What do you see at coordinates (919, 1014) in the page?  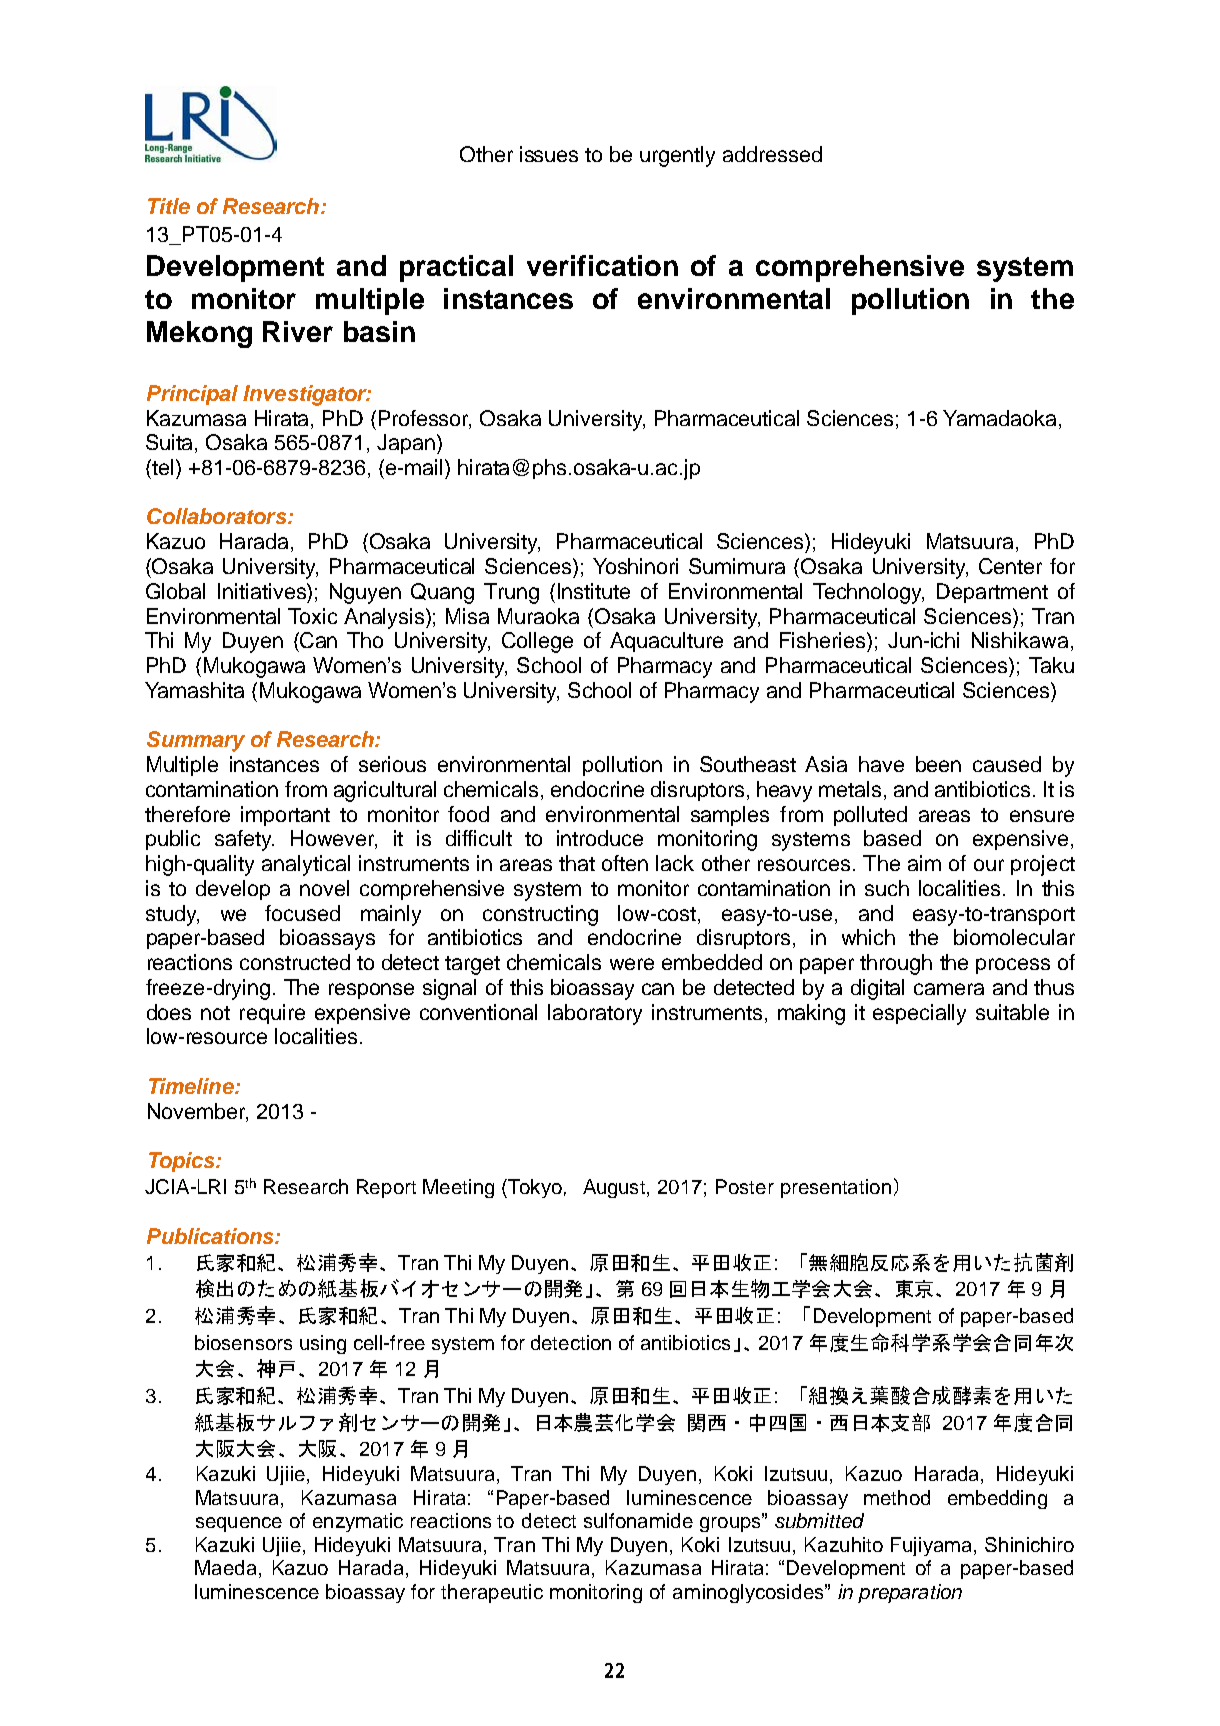 I see `especially` at bounding box center [919, 1014].
